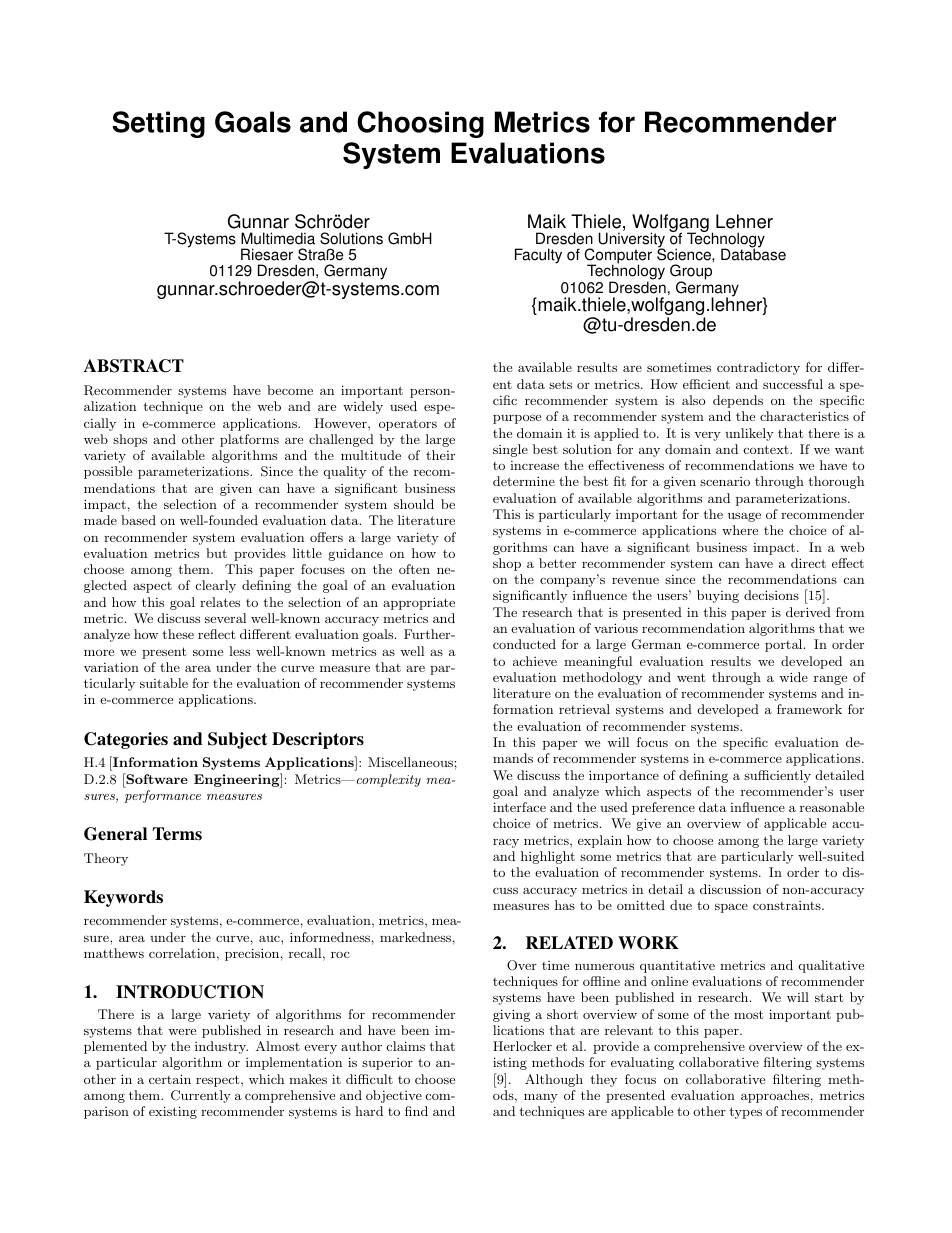  What do you see at coordinates (758, 368) in the screenshot?
I see `contradictory` at bounding box center [758, 368].
